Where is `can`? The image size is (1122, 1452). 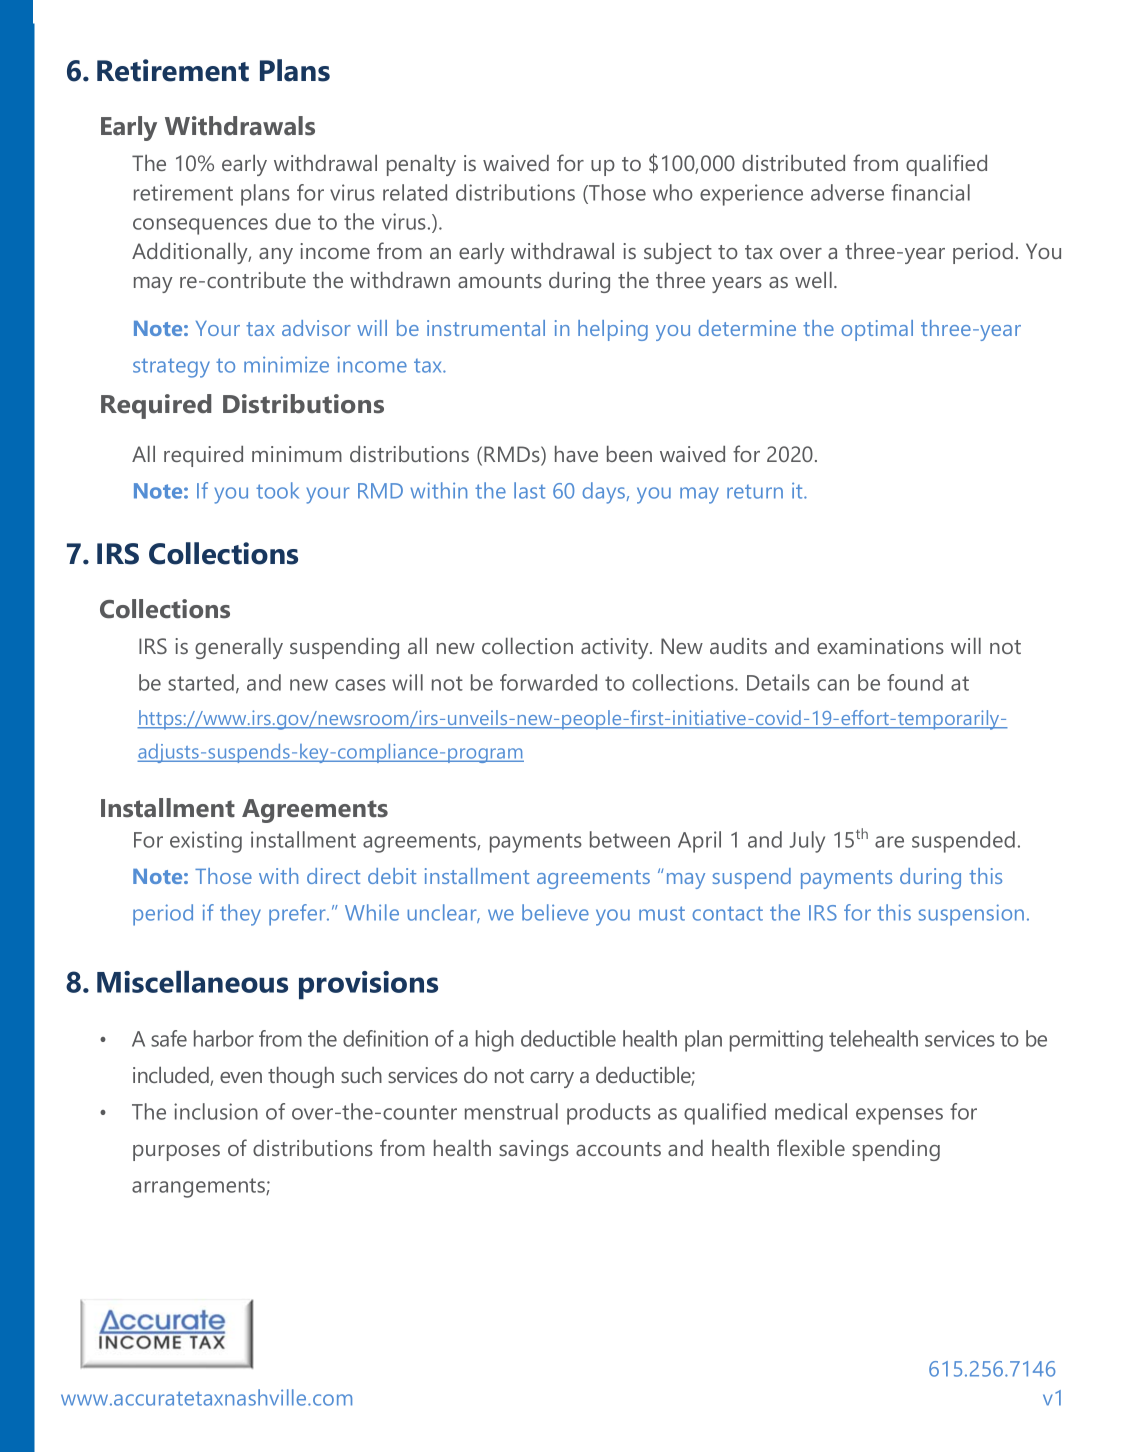
can is located at coordinates (833, 685).
